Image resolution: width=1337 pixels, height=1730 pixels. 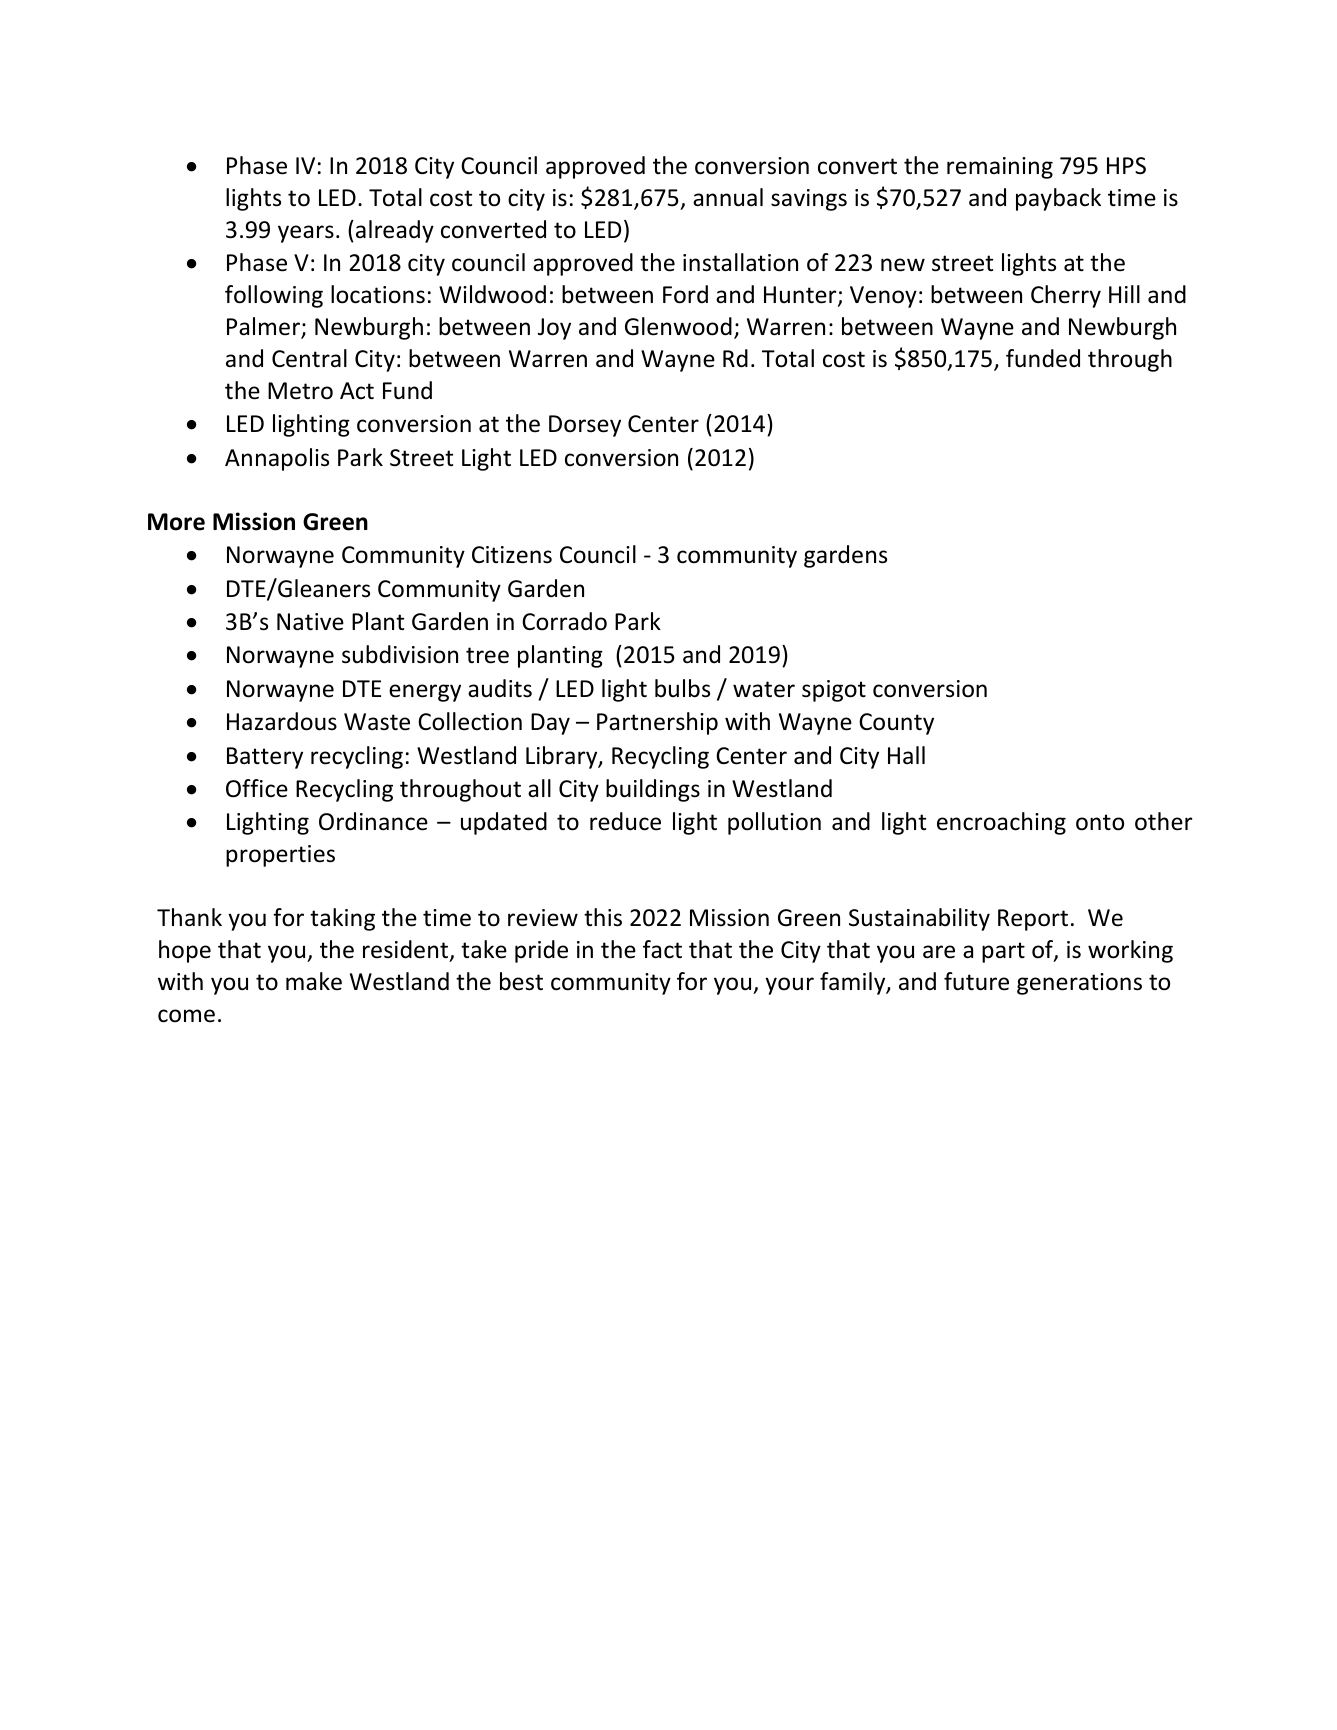 I want to click on encroaching, so click(x=1001, y=823).
